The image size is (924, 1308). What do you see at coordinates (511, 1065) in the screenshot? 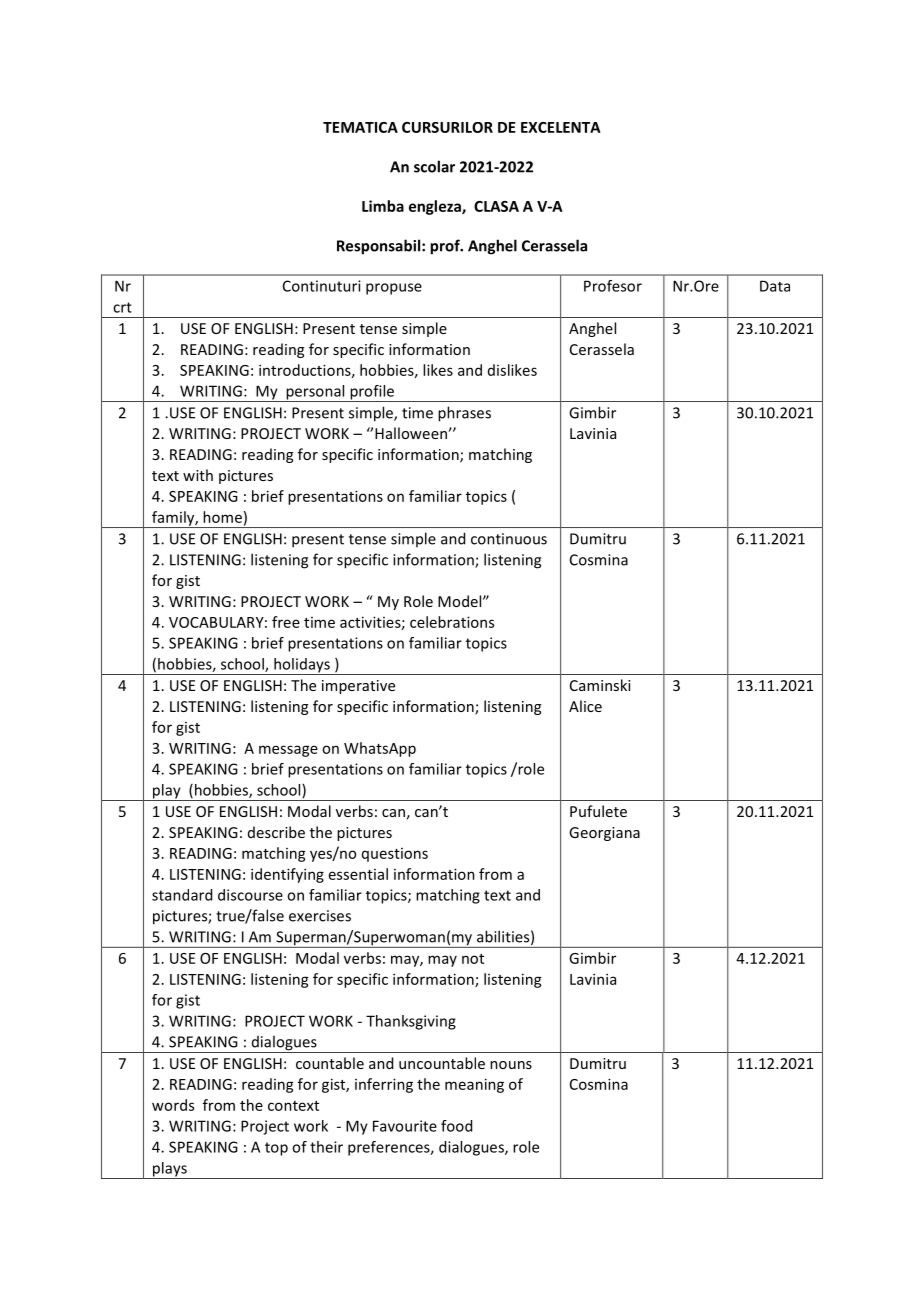
I see `nouns` at bounding box center [511, 1065].
